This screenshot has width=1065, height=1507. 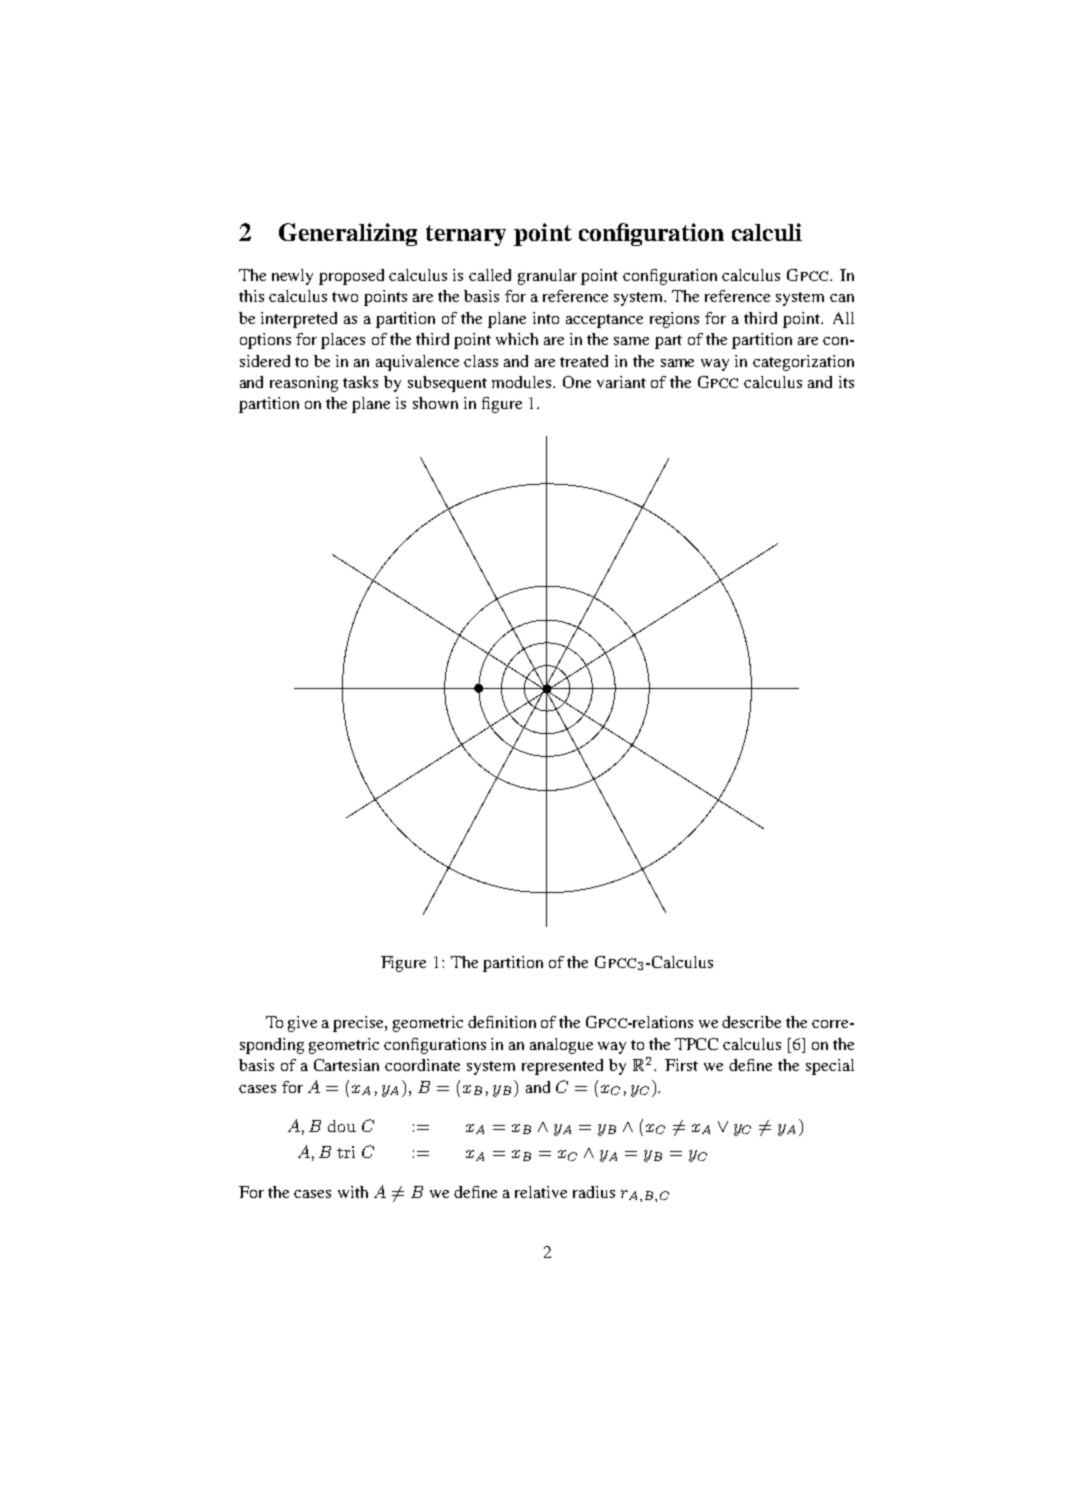 What do you see at coordinates (767, 232) in the screenshot?
I see `calculi` at bounding box center [767, 232].
